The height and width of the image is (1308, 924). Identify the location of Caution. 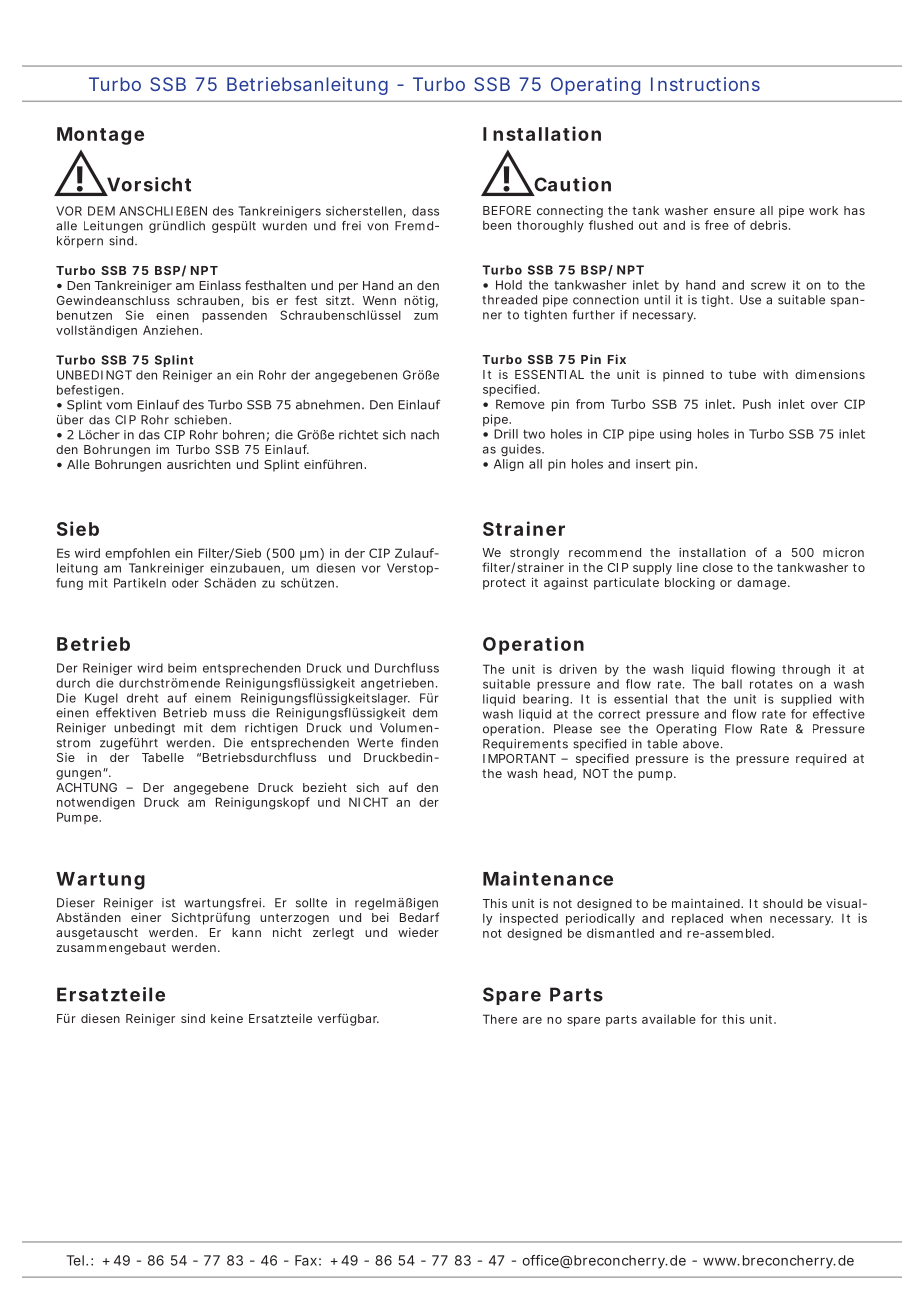
(571, 185).
